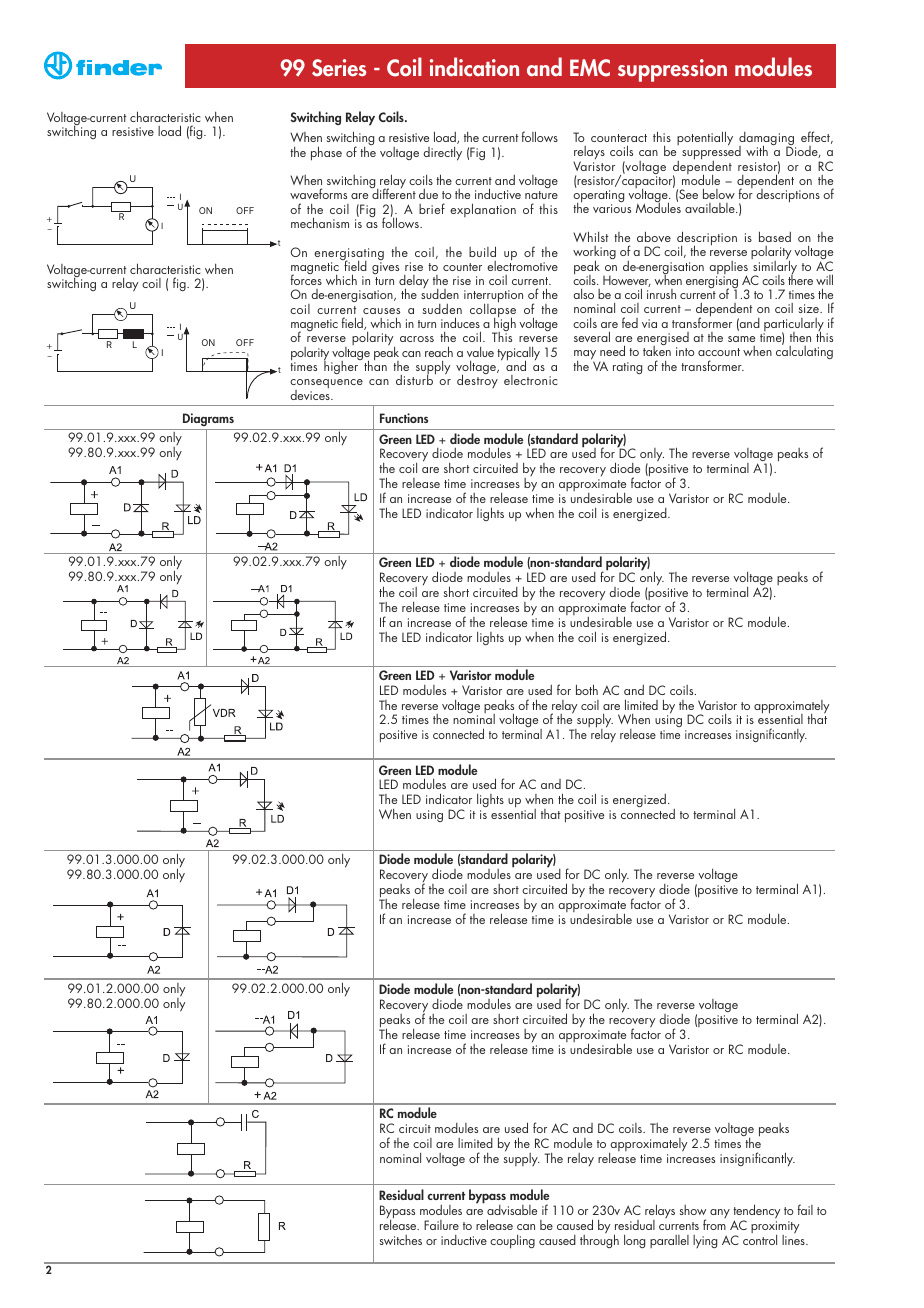 The height and width of the screenshot is (1308, 924). What do you see at coordinates (512, 1210) in the screenshot?
I see `advisable` at bounding box center [512, 1210].
